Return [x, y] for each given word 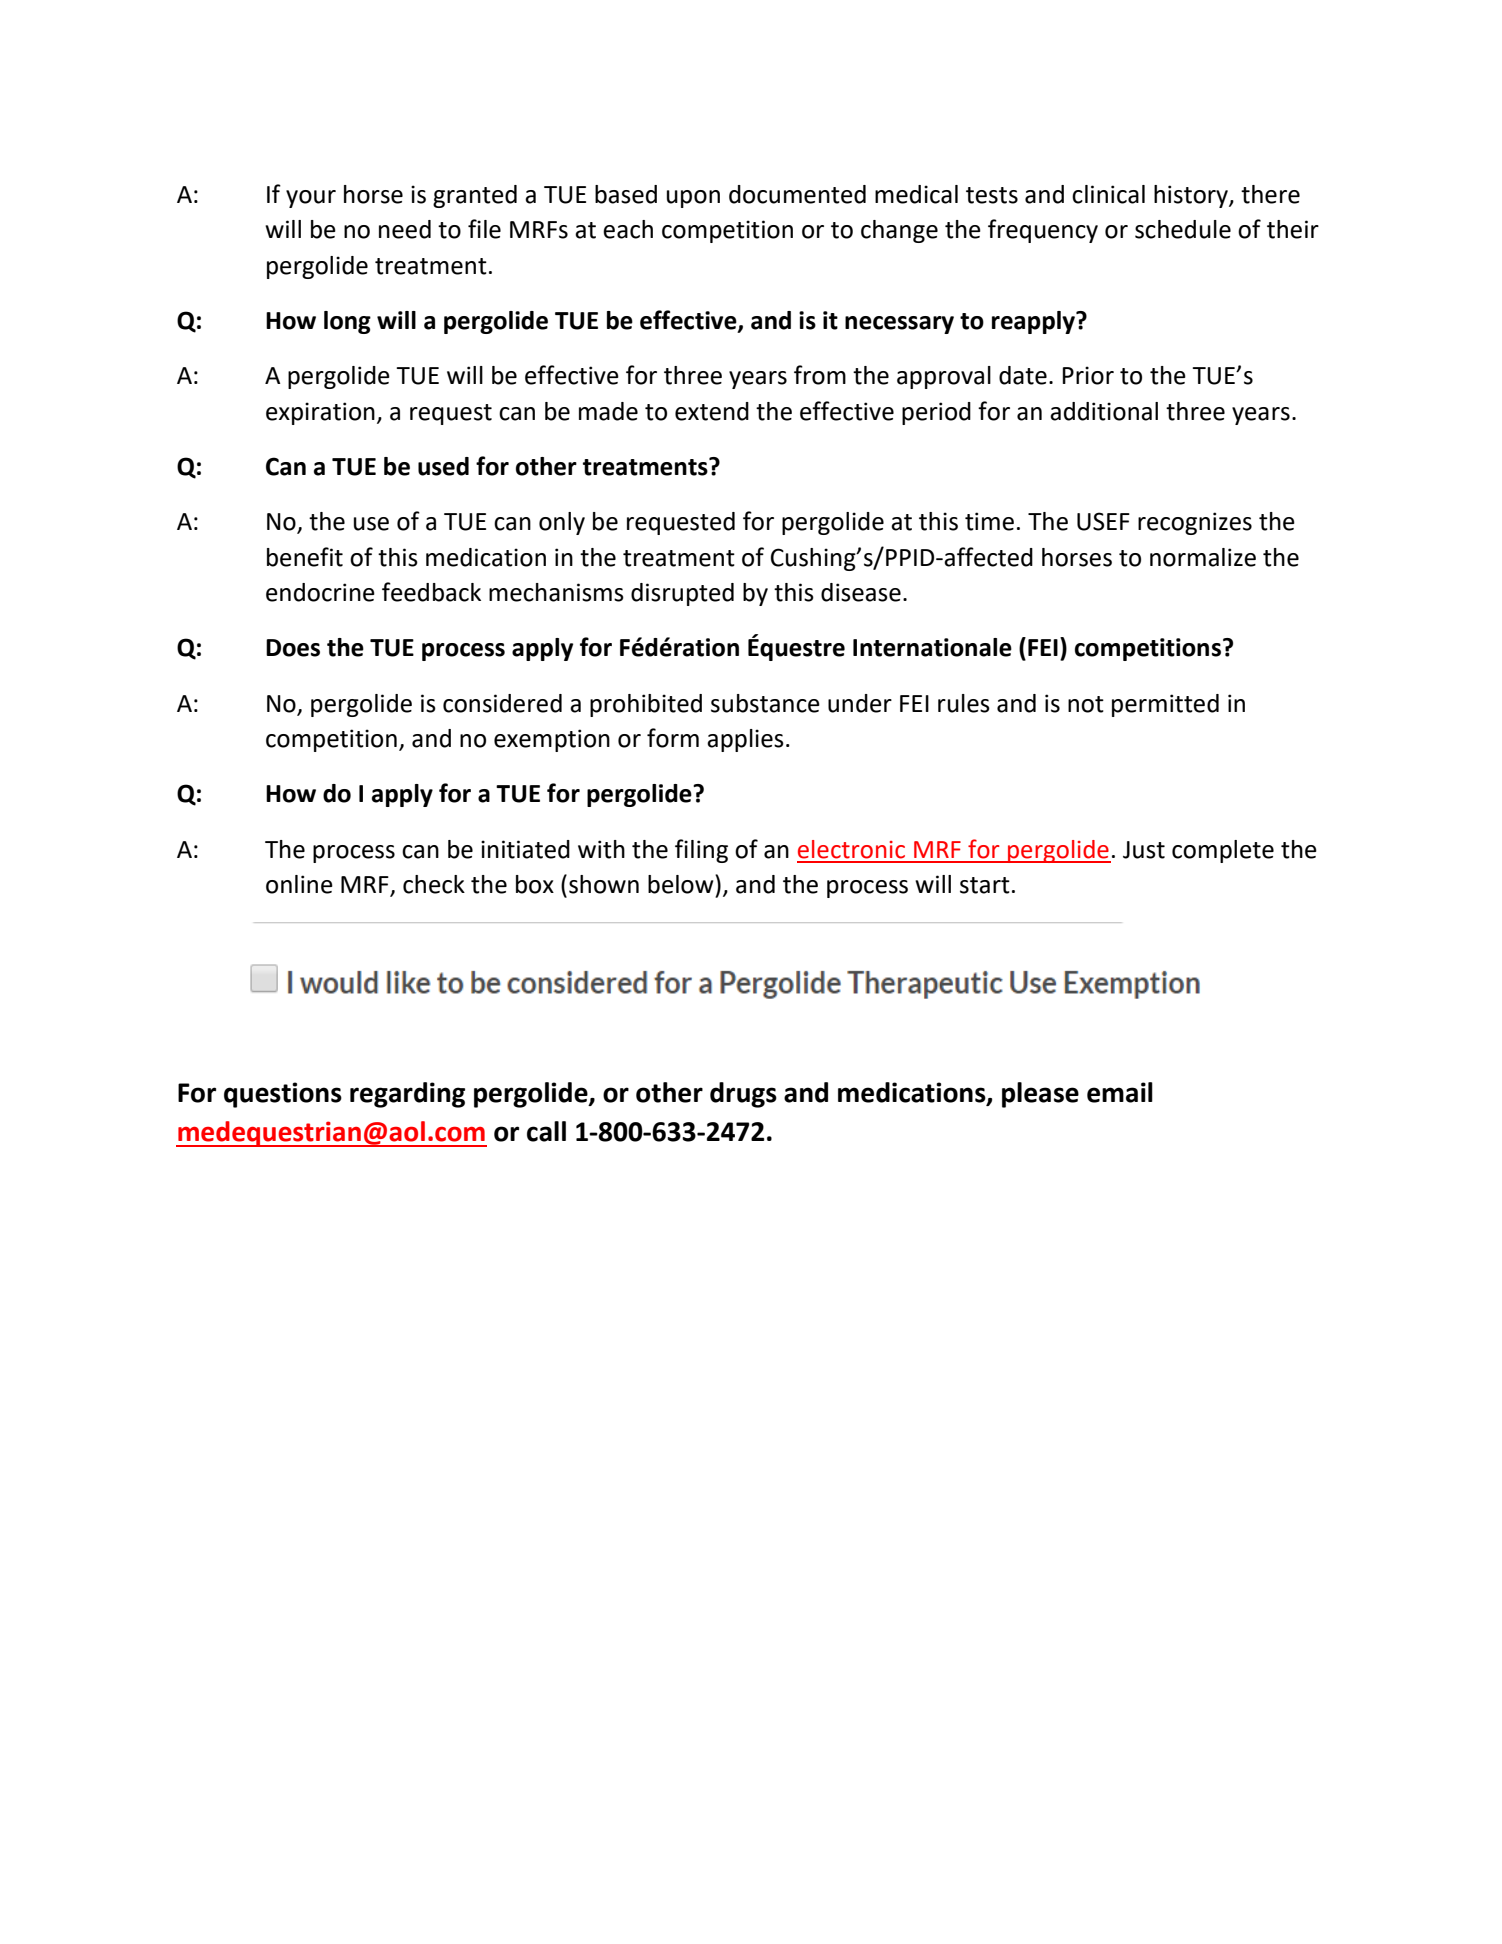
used [443, 466]
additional [1104, 411]
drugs [743, 1095]
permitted [1165, 705]
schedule [1183, 229]
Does [293, 648]
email [1120, 1092]
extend [712, 411]
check [434, 884]
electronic [851, 849]
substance [765, 703]
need [405, 229]
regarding [407, 1095]
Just [1144, 850]
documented [797, 194]
